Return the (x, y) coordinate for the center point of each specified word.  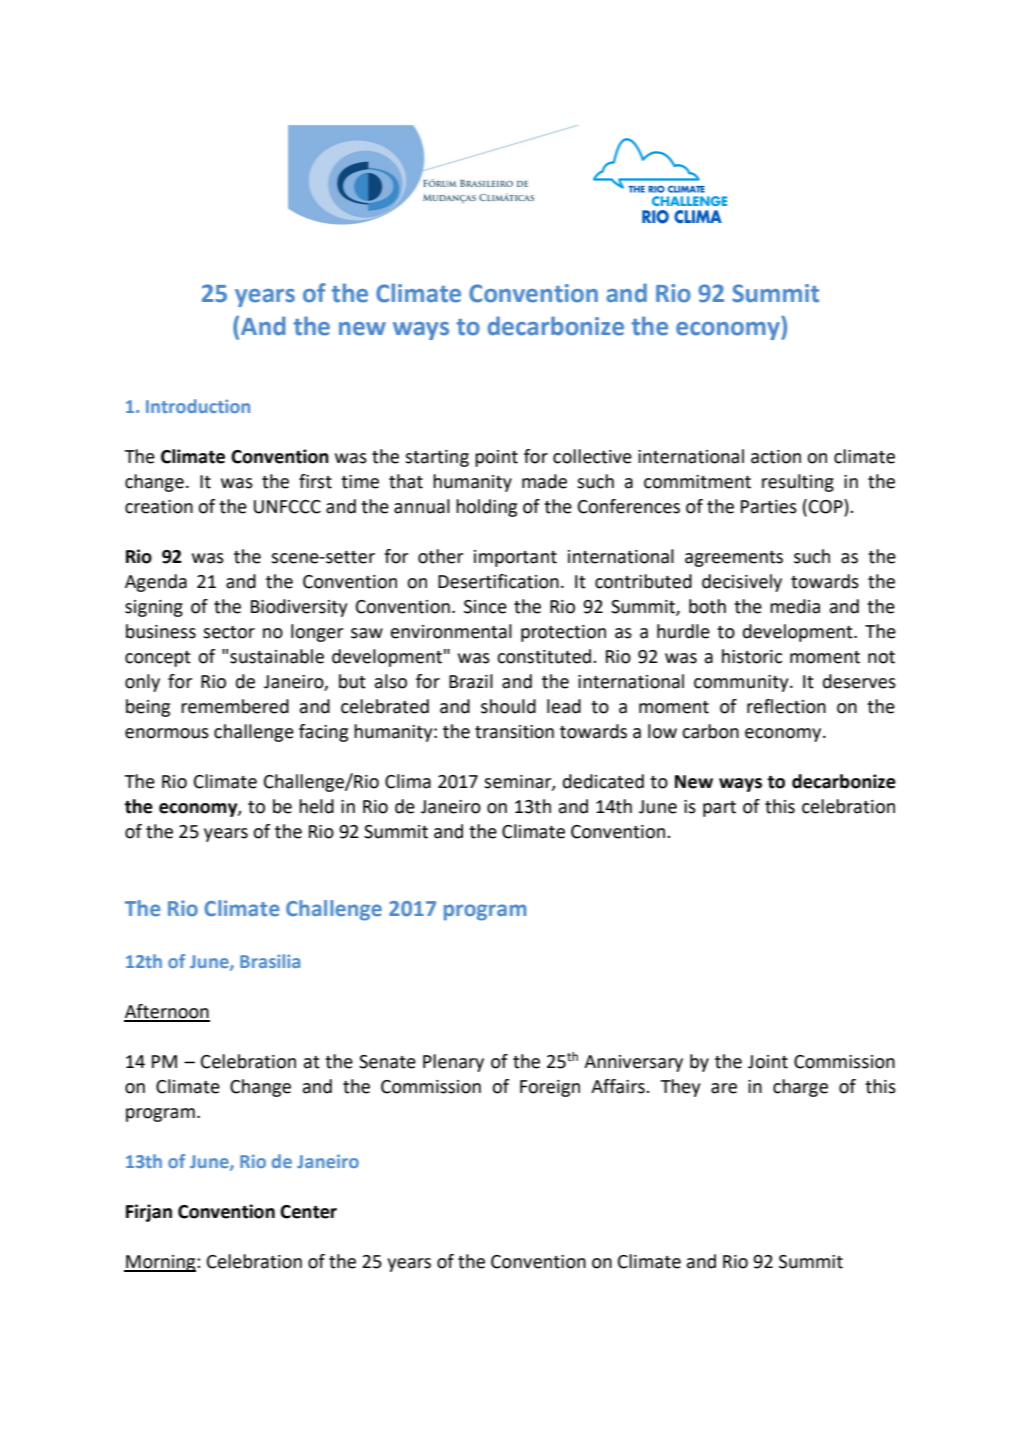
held (316, 806)
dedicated (603, 781)
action (776, 457)
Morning (161, 1263)
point (496, 458)
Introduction (198, 406)
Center (308, 1212)
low (662, 731)
